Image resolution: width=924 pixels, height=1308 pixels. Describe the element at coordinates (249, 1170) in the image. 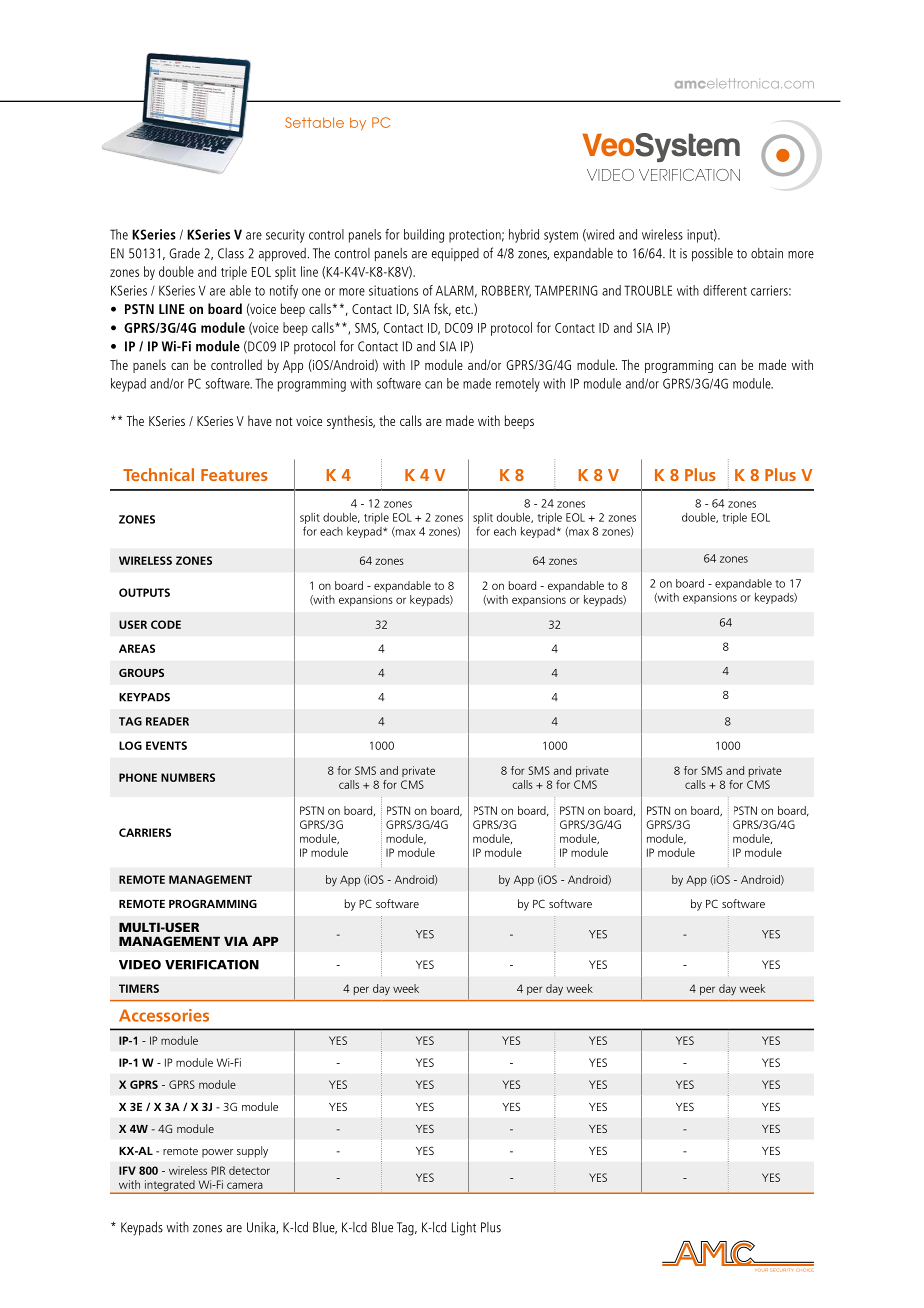

I see `detector` at that location.
